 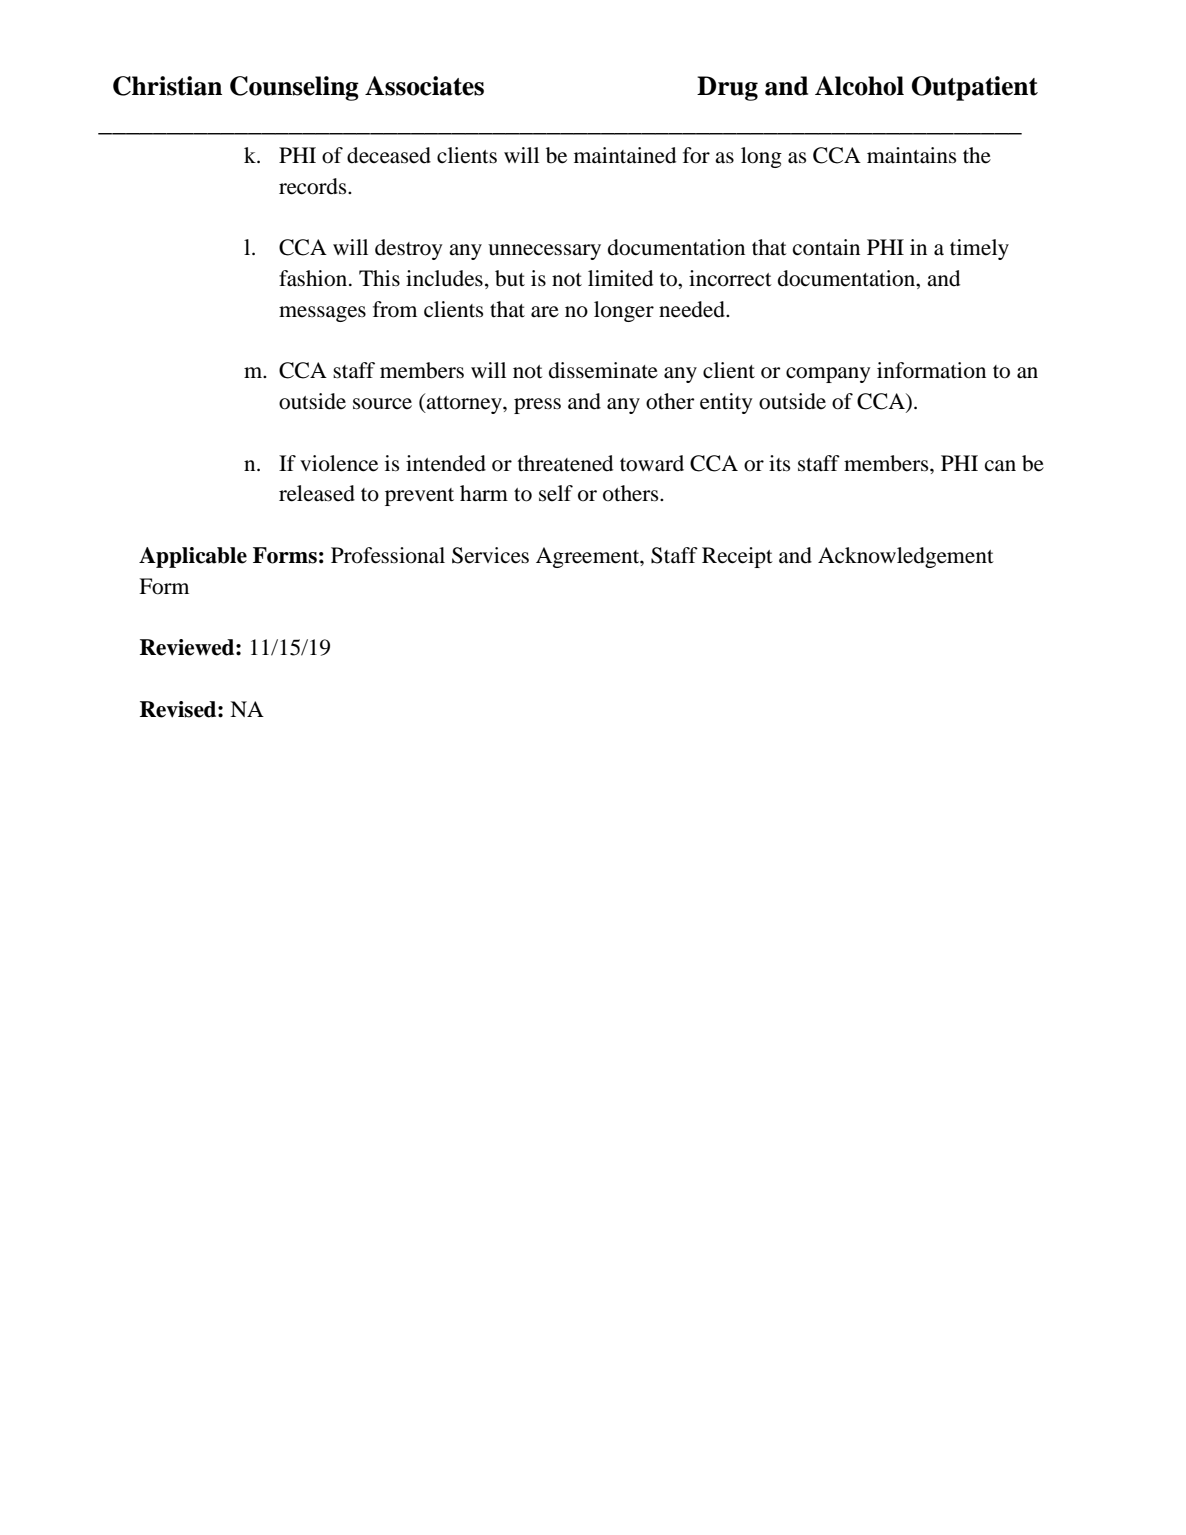 I want to click on Alcohol, so click(x=859, y=86).
